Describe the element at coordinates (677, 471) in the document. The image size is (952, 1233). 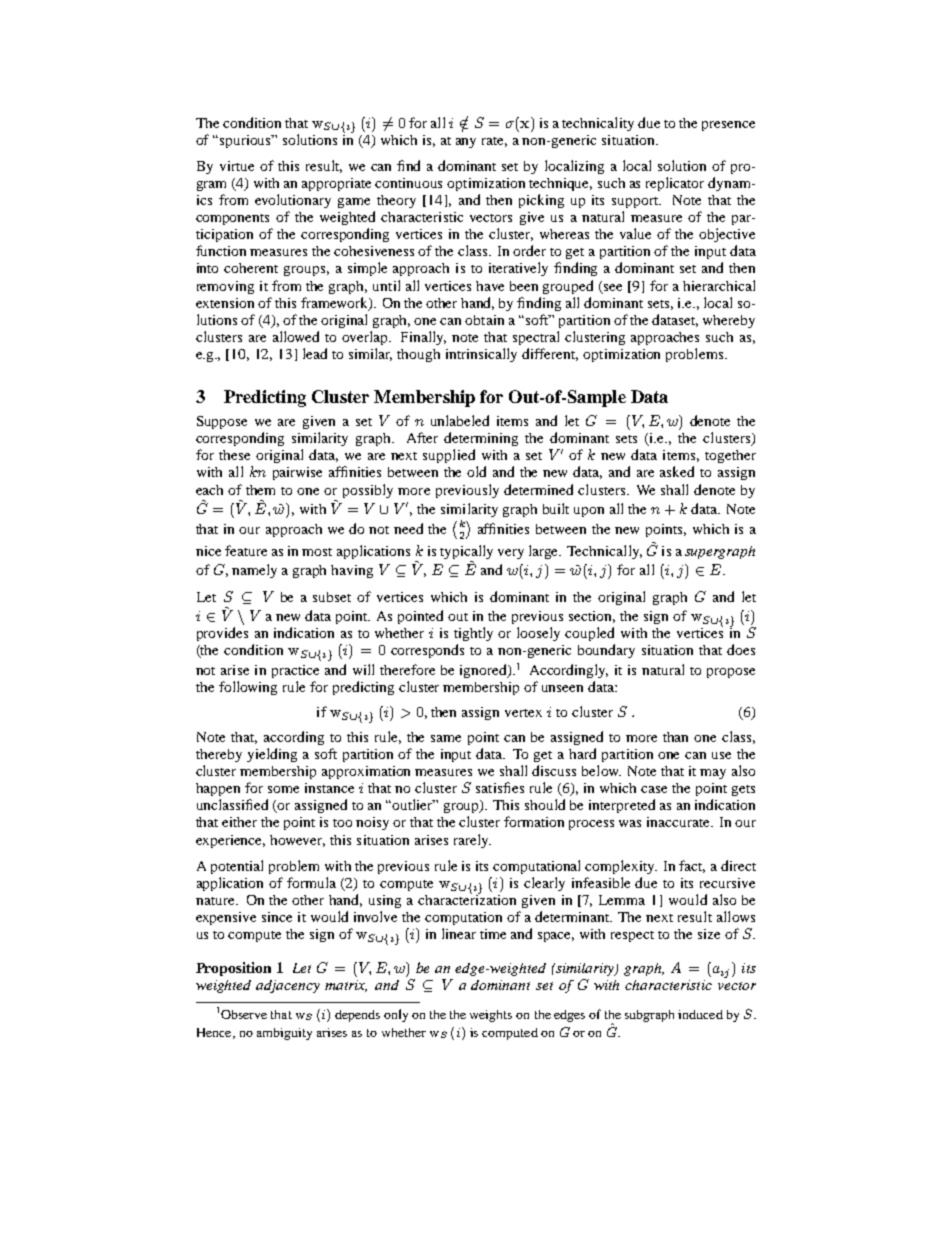
I see `asked` at that location.
